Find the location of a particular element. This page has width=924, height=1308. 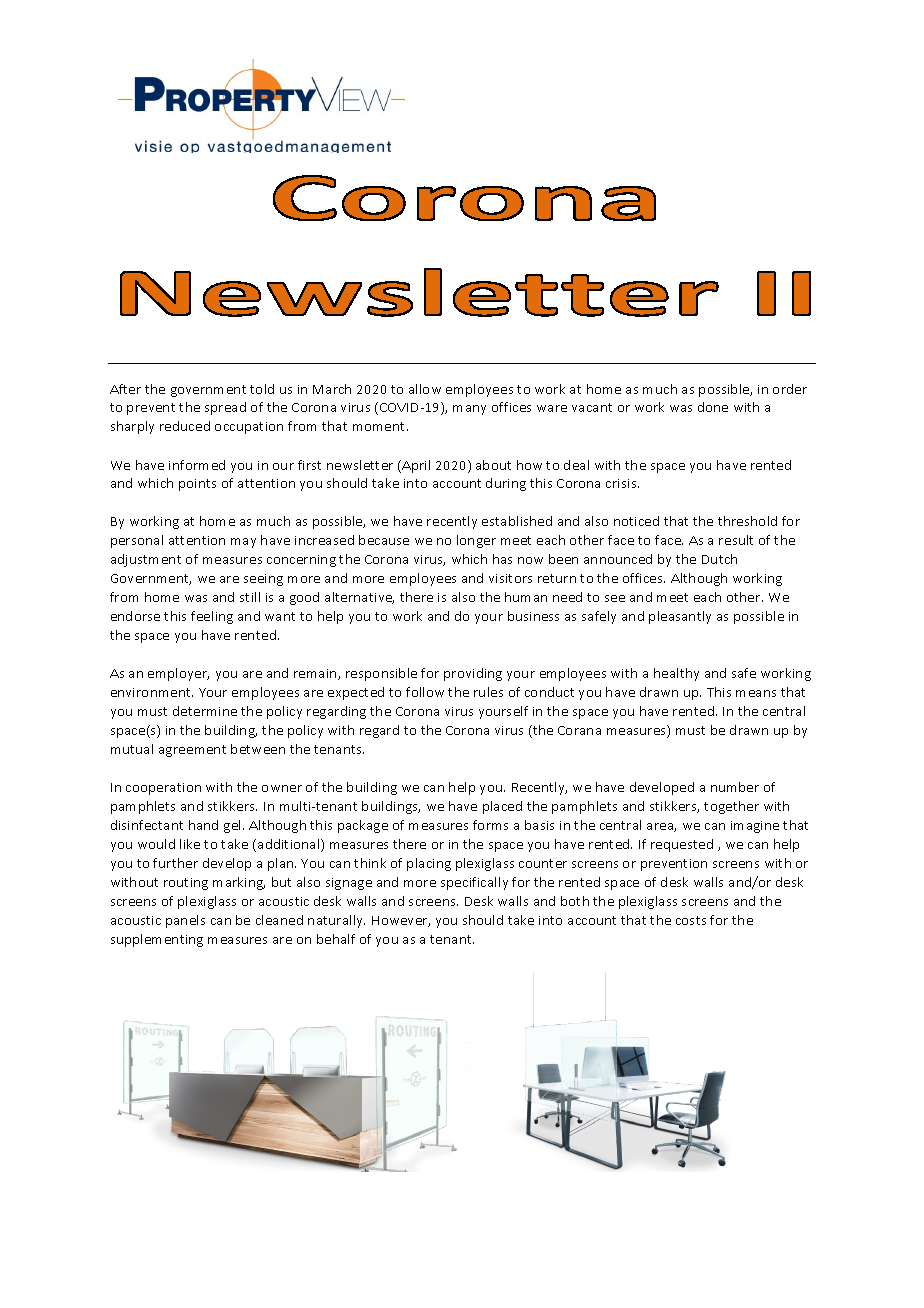

panels is located at coordinates (185, 921).
